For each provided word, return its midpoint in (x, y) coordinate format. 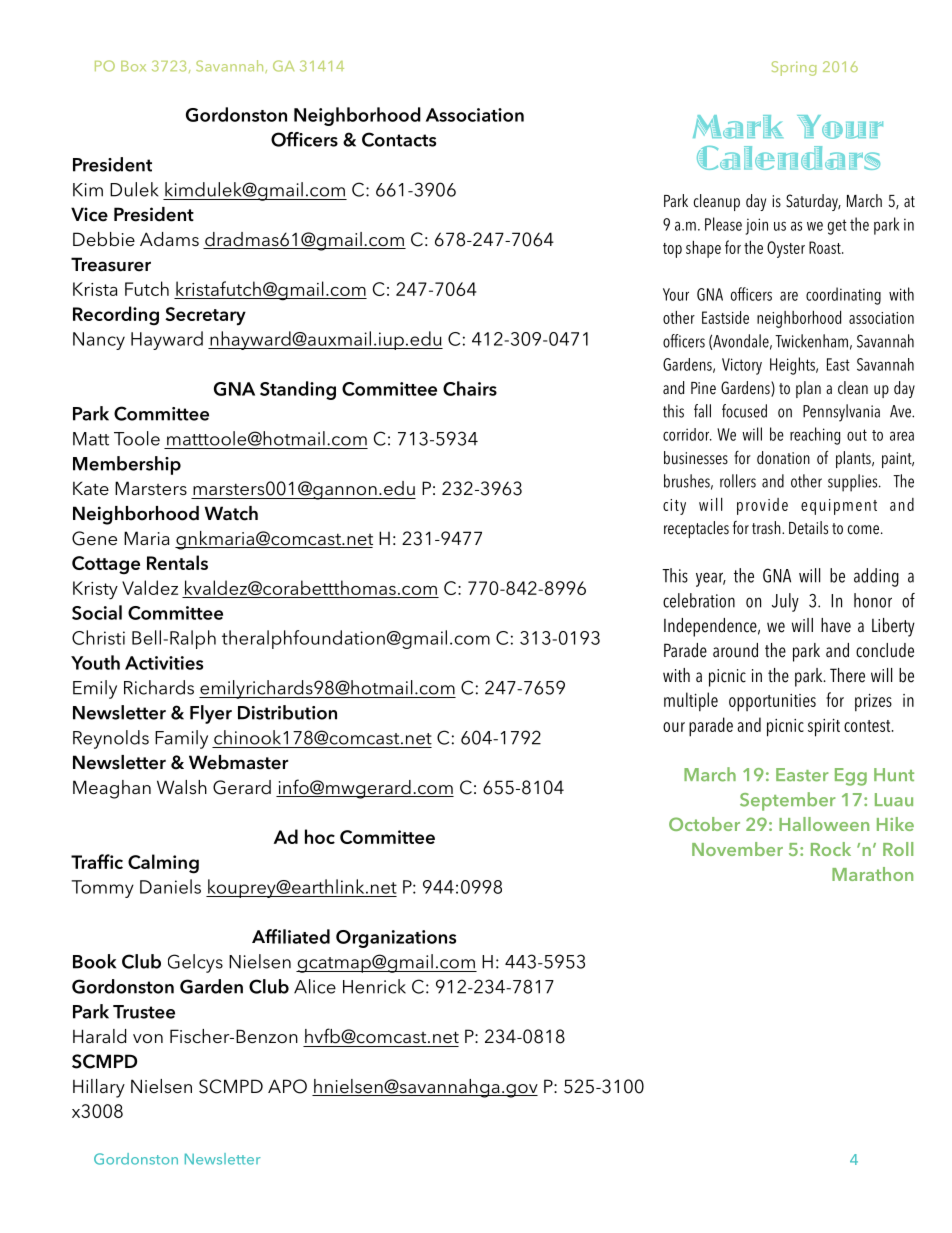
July (785, 602)
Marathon (872, 874)
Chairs (470, 388)
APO (287, 1086)
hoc (320, 836)
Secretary (205, 316)
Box (133, 66)
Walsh (182, 787)
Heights (793, 366)
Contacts (399, 139)
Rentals (177, 562)
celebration (699, 600)
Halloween (824, 824)
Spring (794, 68)
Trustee (144, 1012)
